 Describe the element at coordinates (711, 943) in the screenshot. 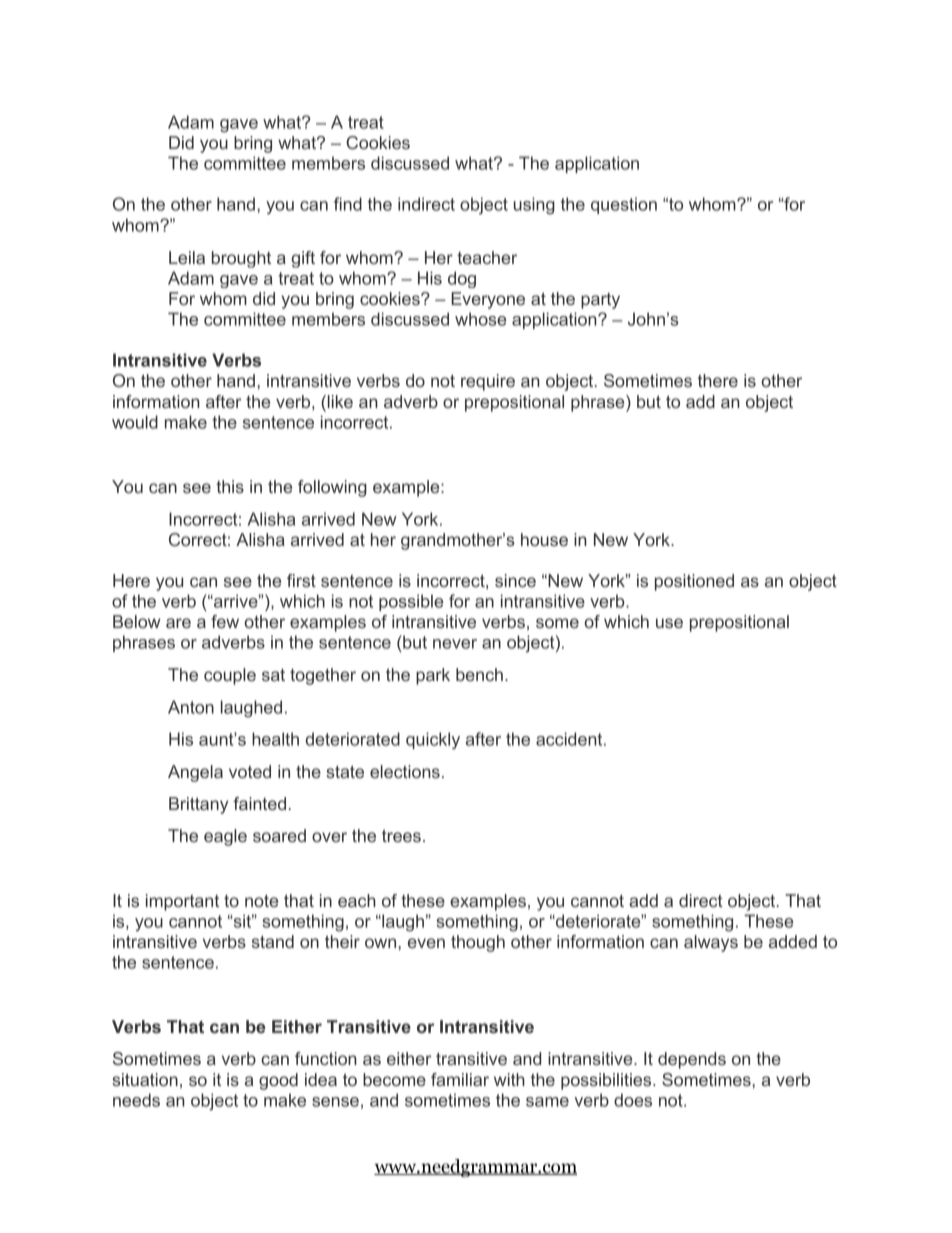

I see `always` at that location.
